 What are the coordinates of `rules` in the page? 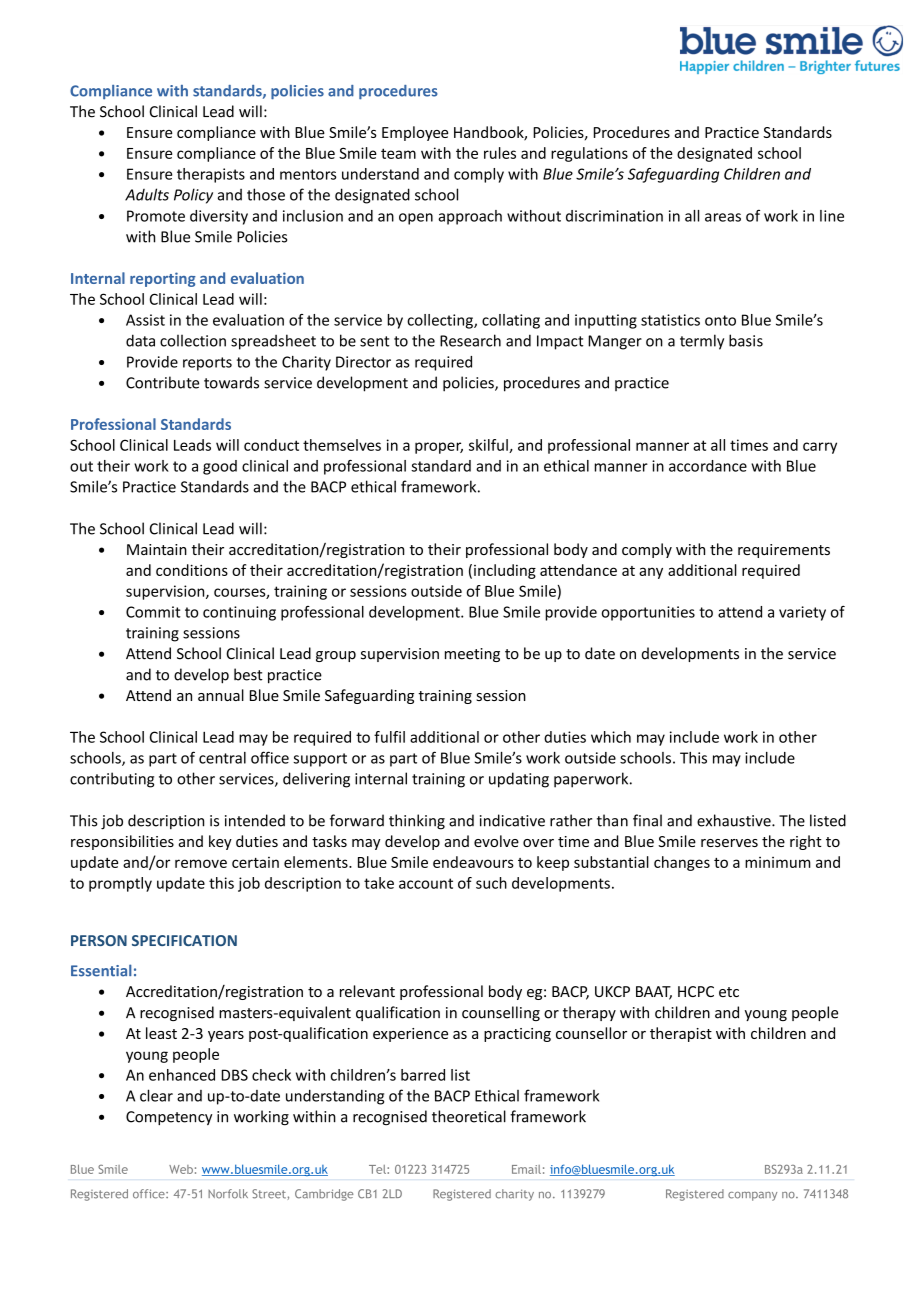 It's located at (500, 153).
